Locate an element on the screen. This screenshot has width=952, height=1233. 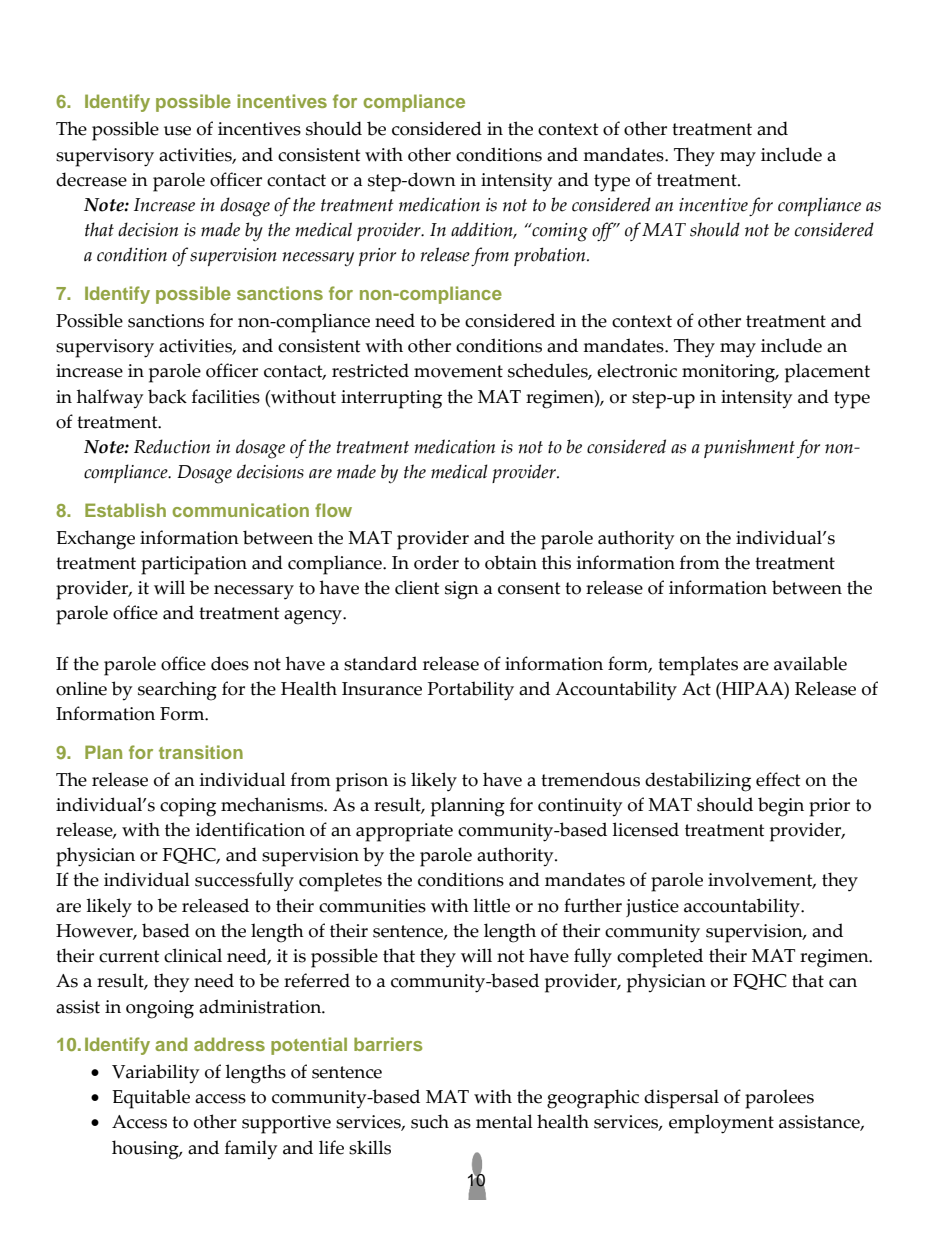
use is located at coordinates (177, 131).
